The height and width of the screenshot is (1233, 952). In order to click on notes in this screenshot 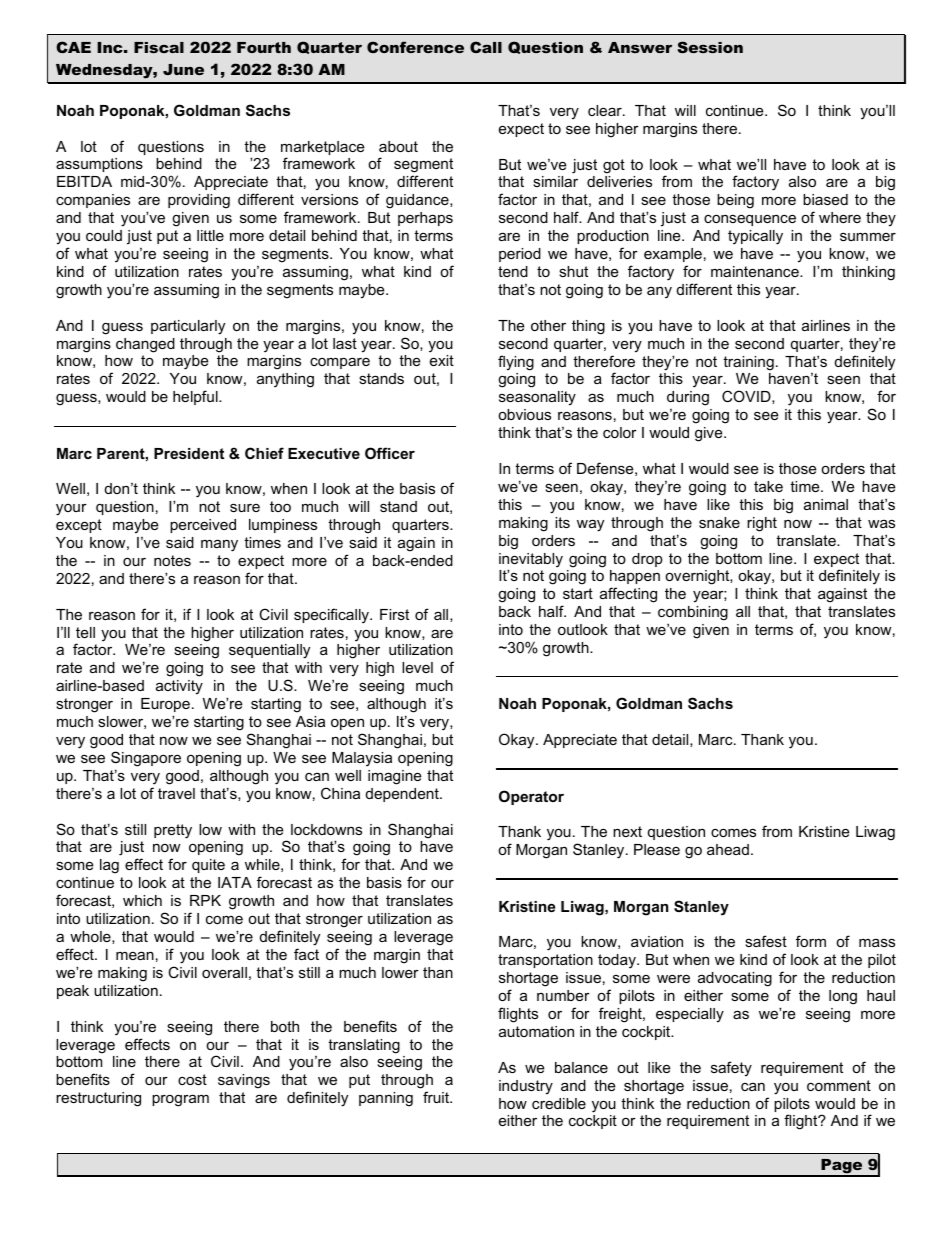, I will do `click(172, 560)`.
